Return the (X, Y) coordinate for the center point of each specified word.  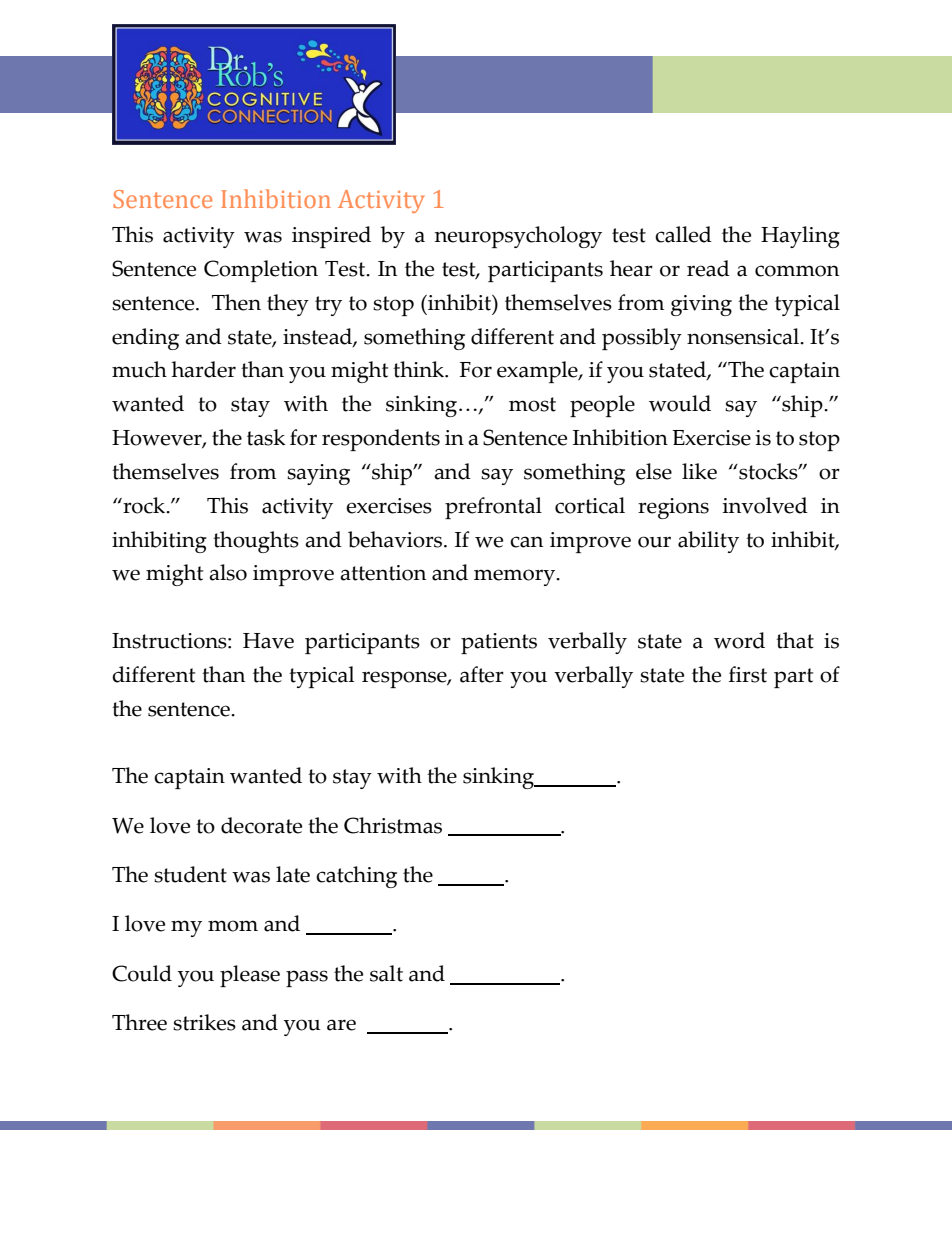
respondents (381, 440)
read (708, 268)
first (748, 674)
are (341, 1025)
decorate (261, 825)
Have (268, 641)
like (699, 471)
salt (386, 973)
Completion (261, 271)
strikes (204, 1022)
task (266, 437)
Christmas (393, 825)
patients (499, 643)
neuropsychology (518, 237)
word (739, 640)
